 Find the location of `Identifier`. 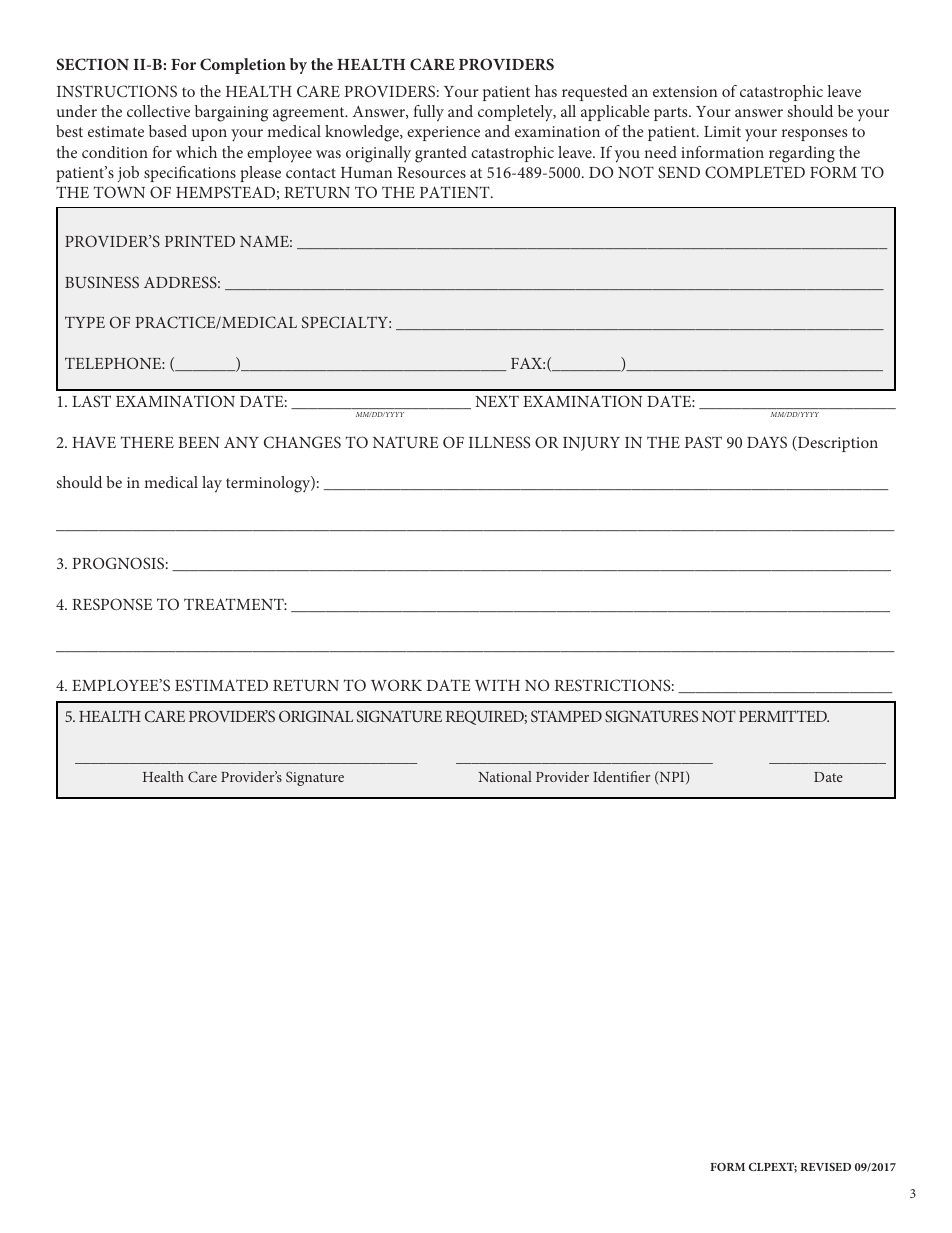

Identifier is located at coordinates (621, 776).
